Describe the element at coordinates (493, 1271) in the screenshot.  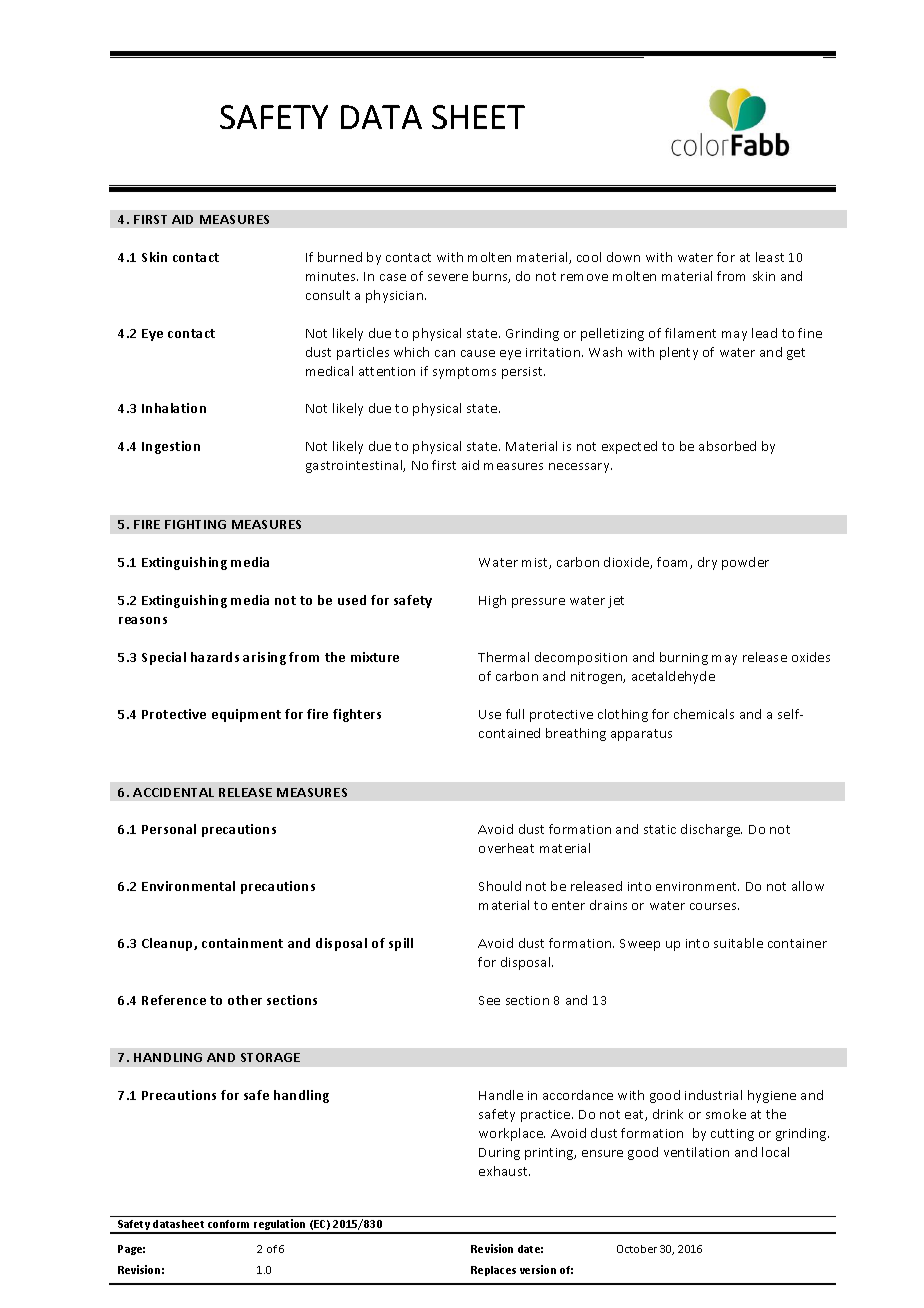
I see `Replaces` at that location.
